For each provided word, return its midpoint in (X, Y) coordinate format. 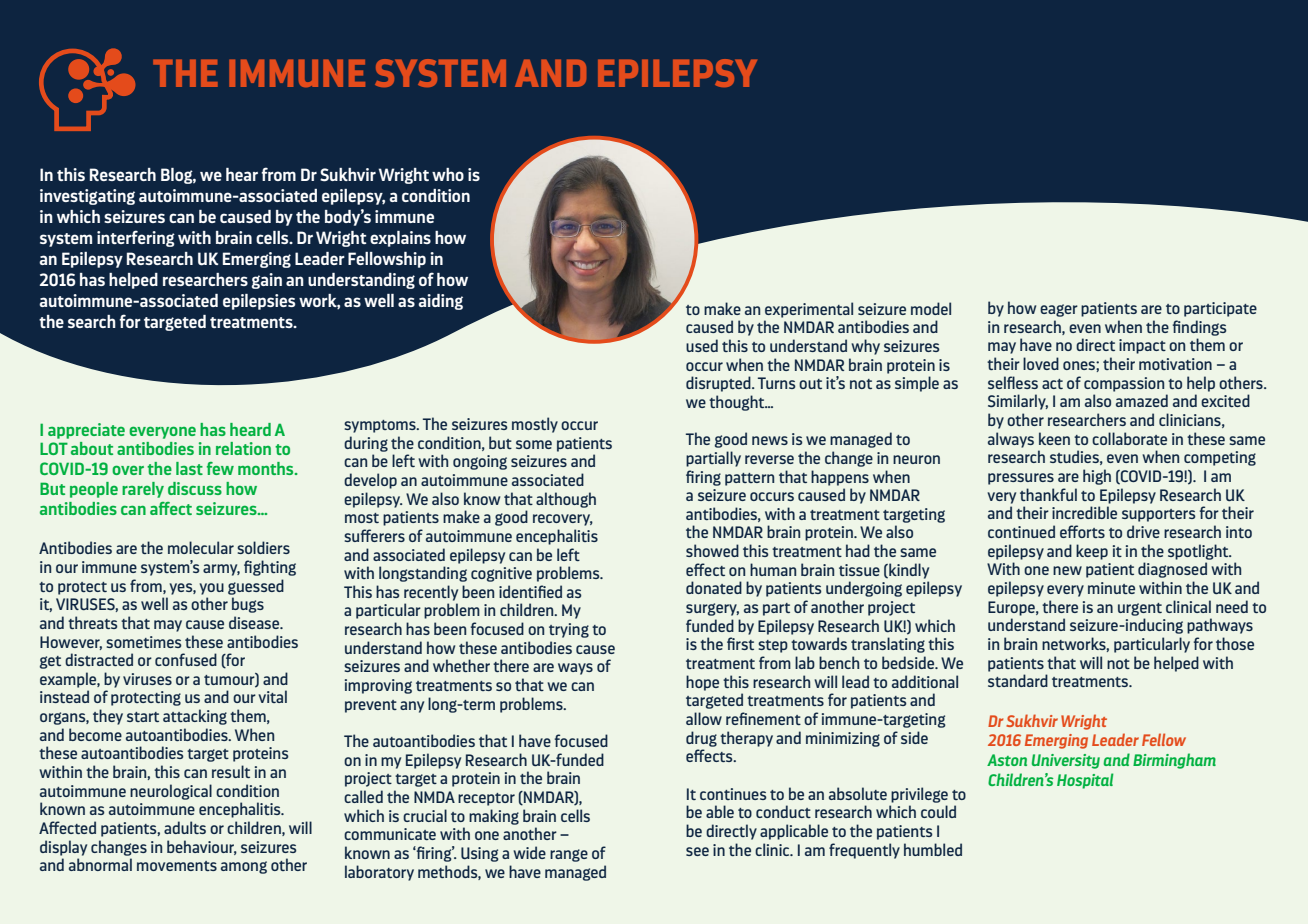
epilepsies (259, 302)
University (1066, 761)
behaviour (202, 847)
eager (1059, 310)
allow (704, 718)
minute (1111, 588)
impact (1142, 346)
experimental (809, 310)
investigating (87, 197)
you (211, 589)
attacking (195, 717)
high (1097, 477)
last (189, 468)
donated (714, 587)
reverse (769, 459)
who (448, 174)
